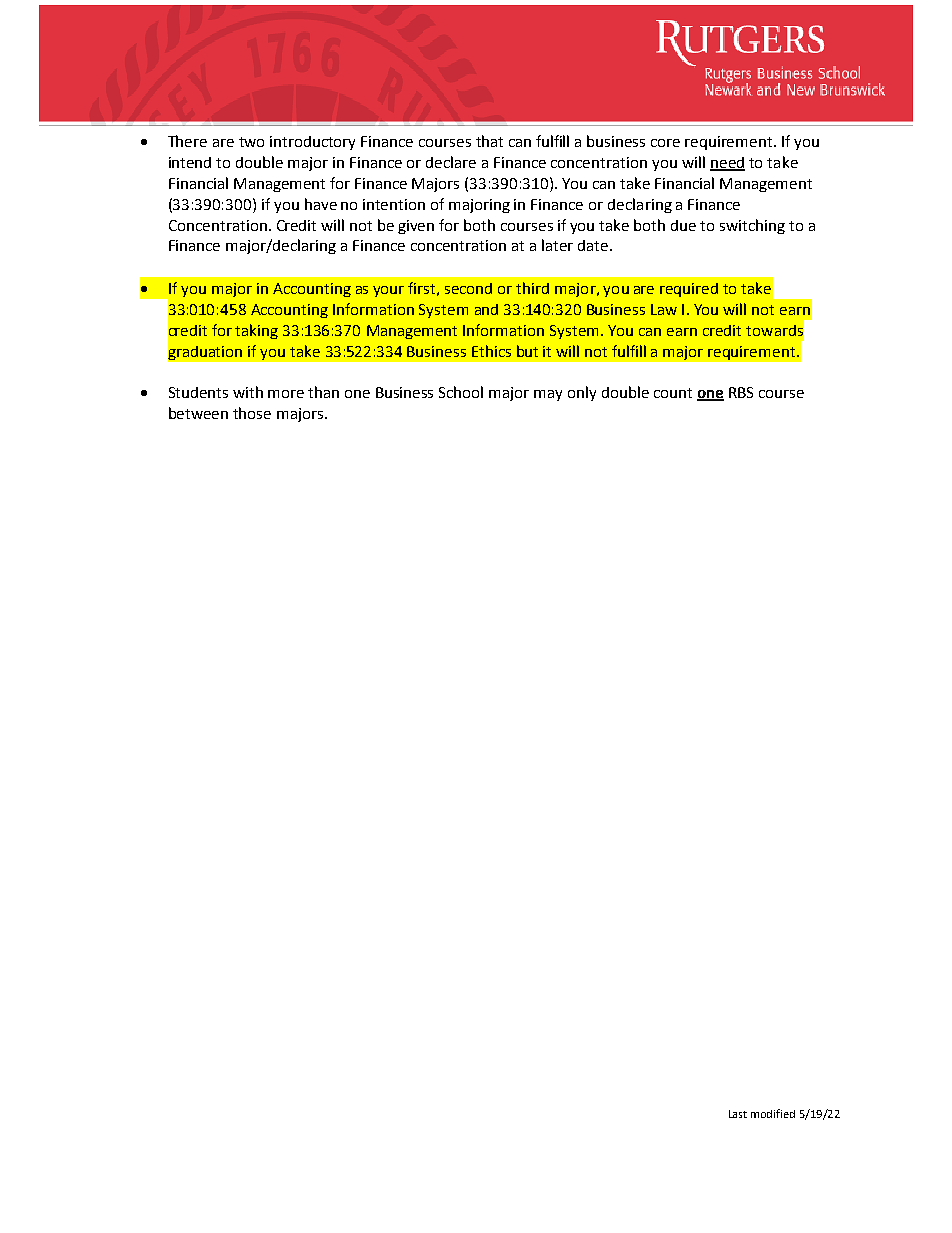 The image size is (952, 1233). Describe the element at coordinates (252, 413) in the page. I see `those` at that location.
